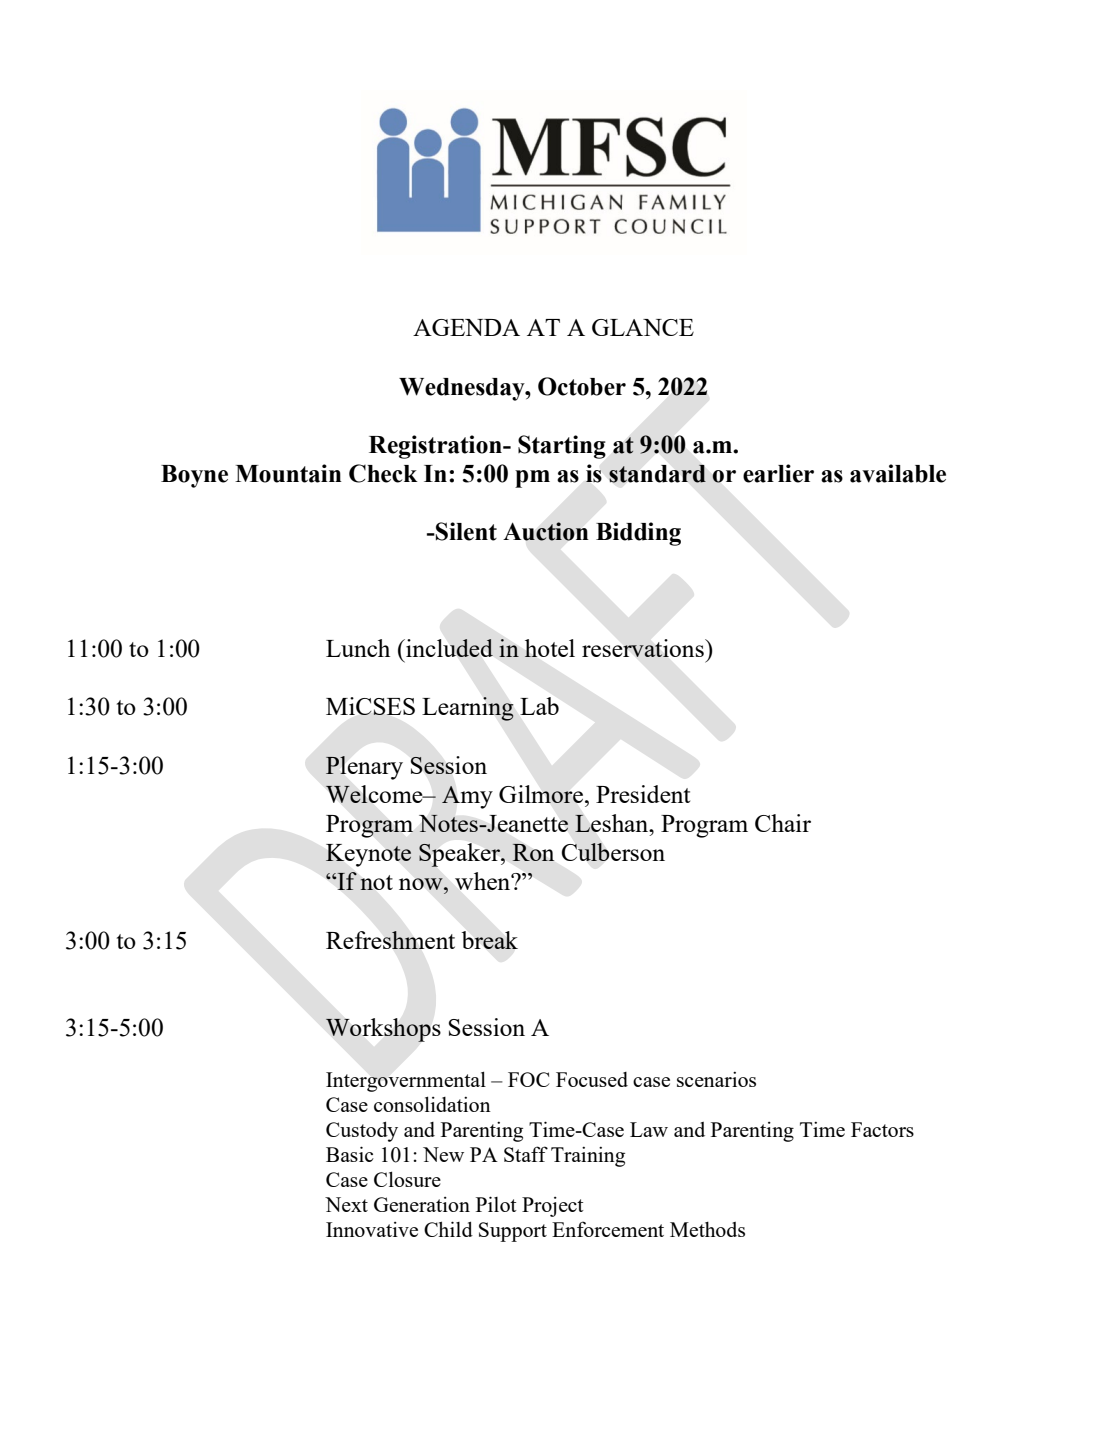 Image resolution: width=1108 pixels, height=1435 pixels. What do you see at coordinates (608, 1229) in the screenshot?
I see `Enforcement` at bounding box center [608, 1229].
